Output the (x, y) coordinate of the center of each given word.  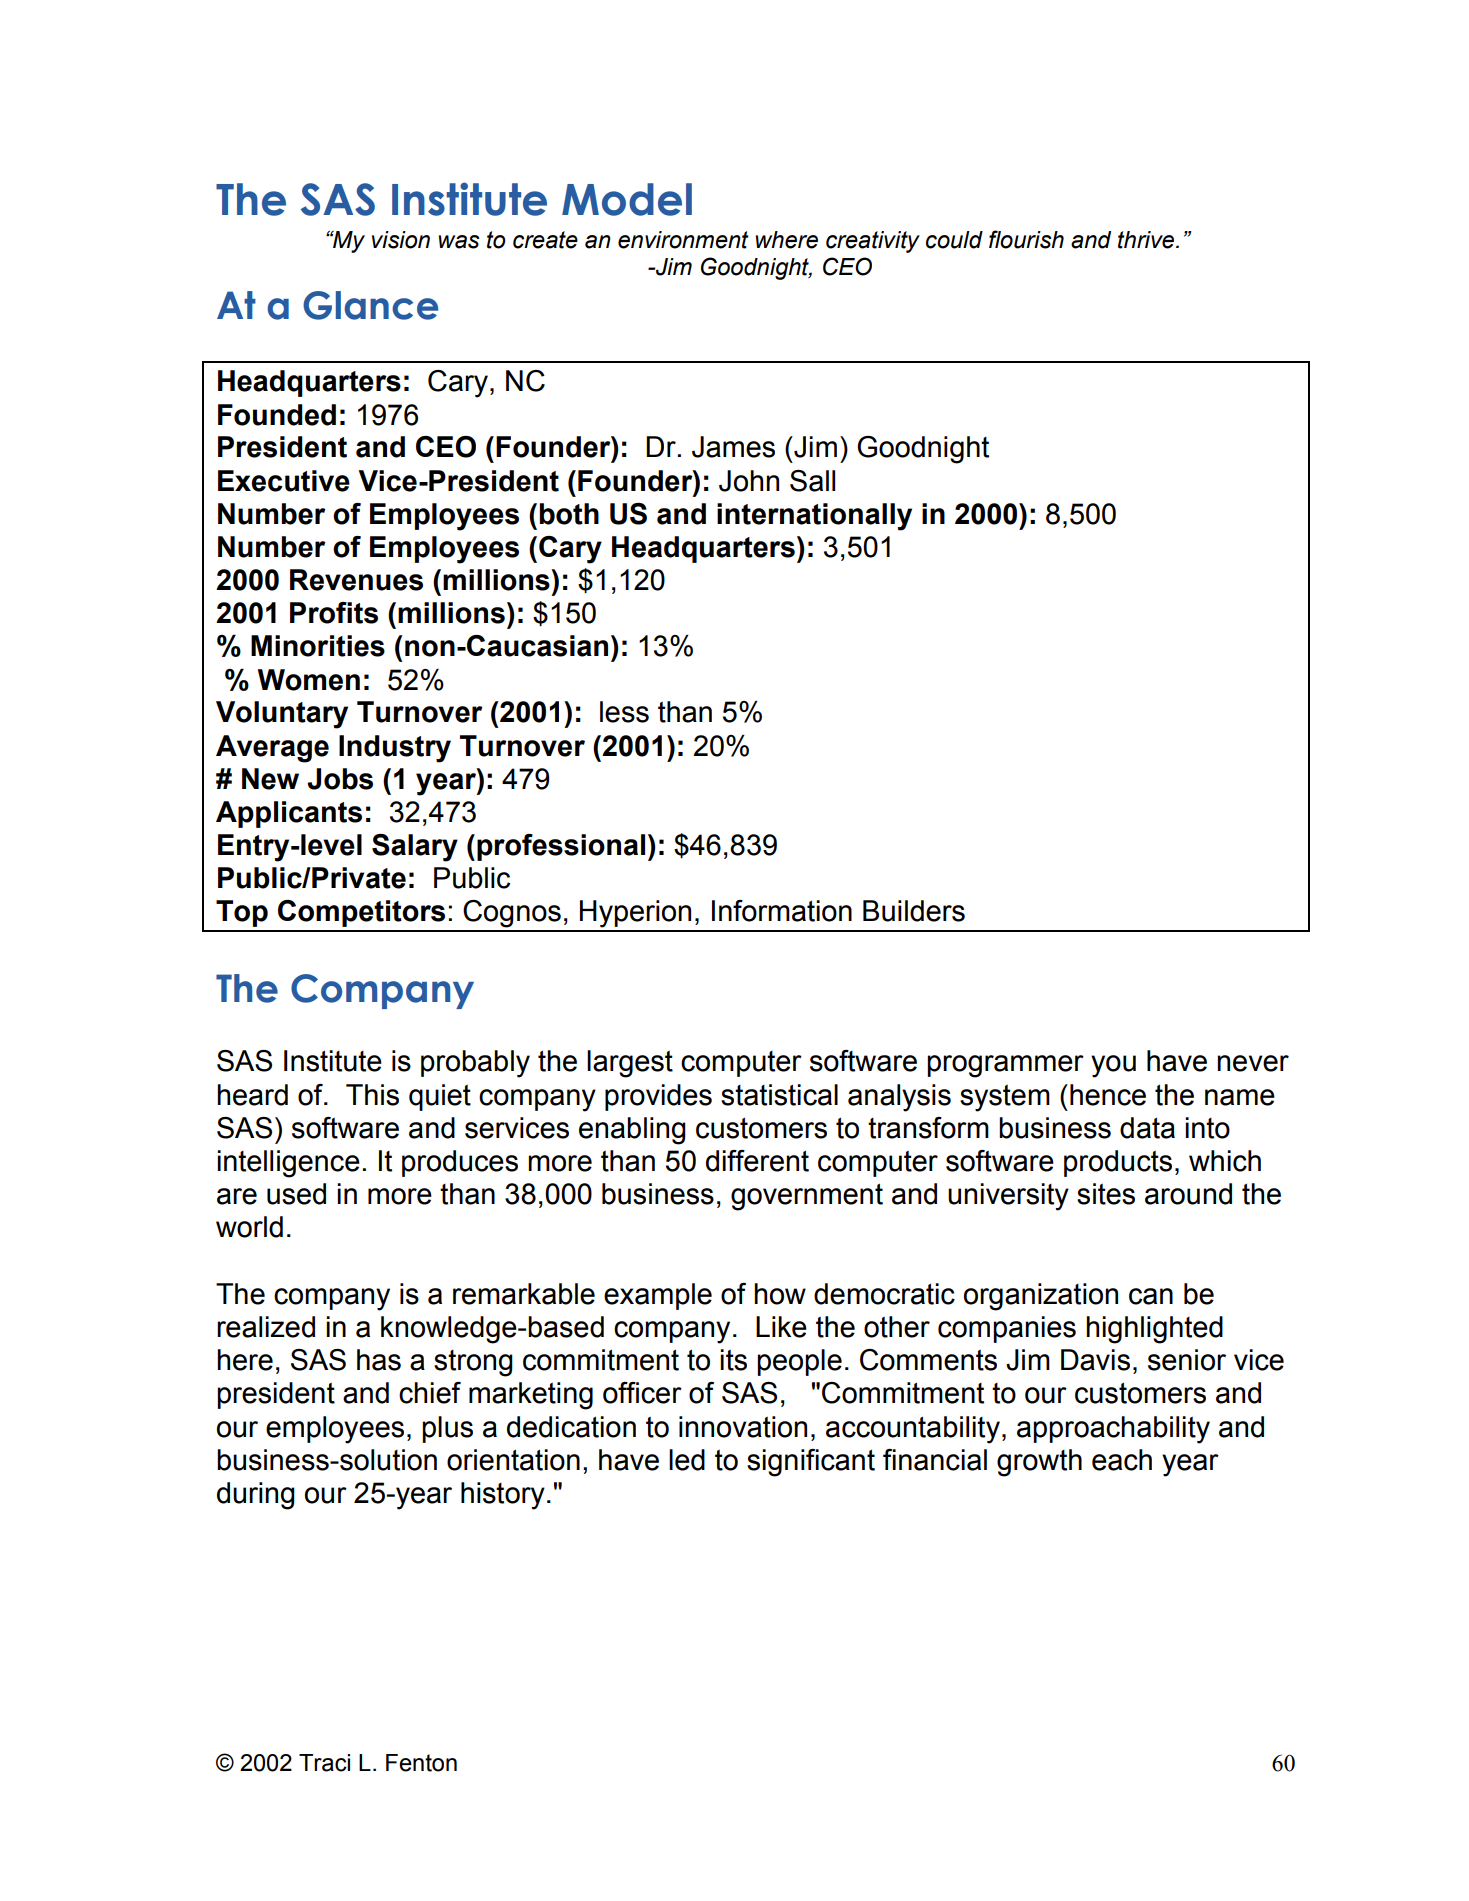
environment (683, 240)
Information (782, 911)
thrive (1147, 240)
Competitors (361, 913)
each (1122, 1460)
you (1113, 1066)
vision (401, 240)
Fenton (421, 1763)
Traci (324, 1763)
